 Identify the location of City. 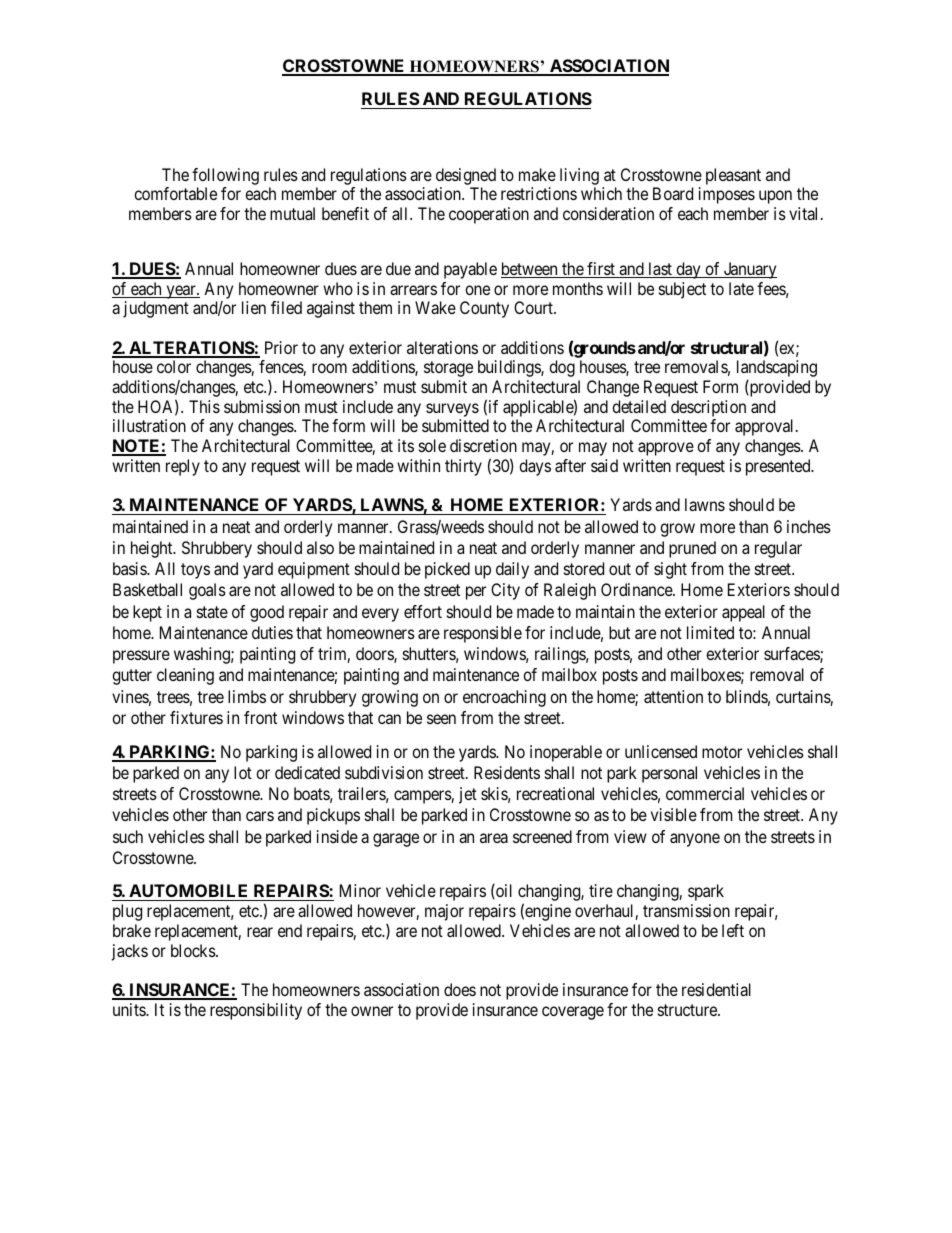
(505, 591).
